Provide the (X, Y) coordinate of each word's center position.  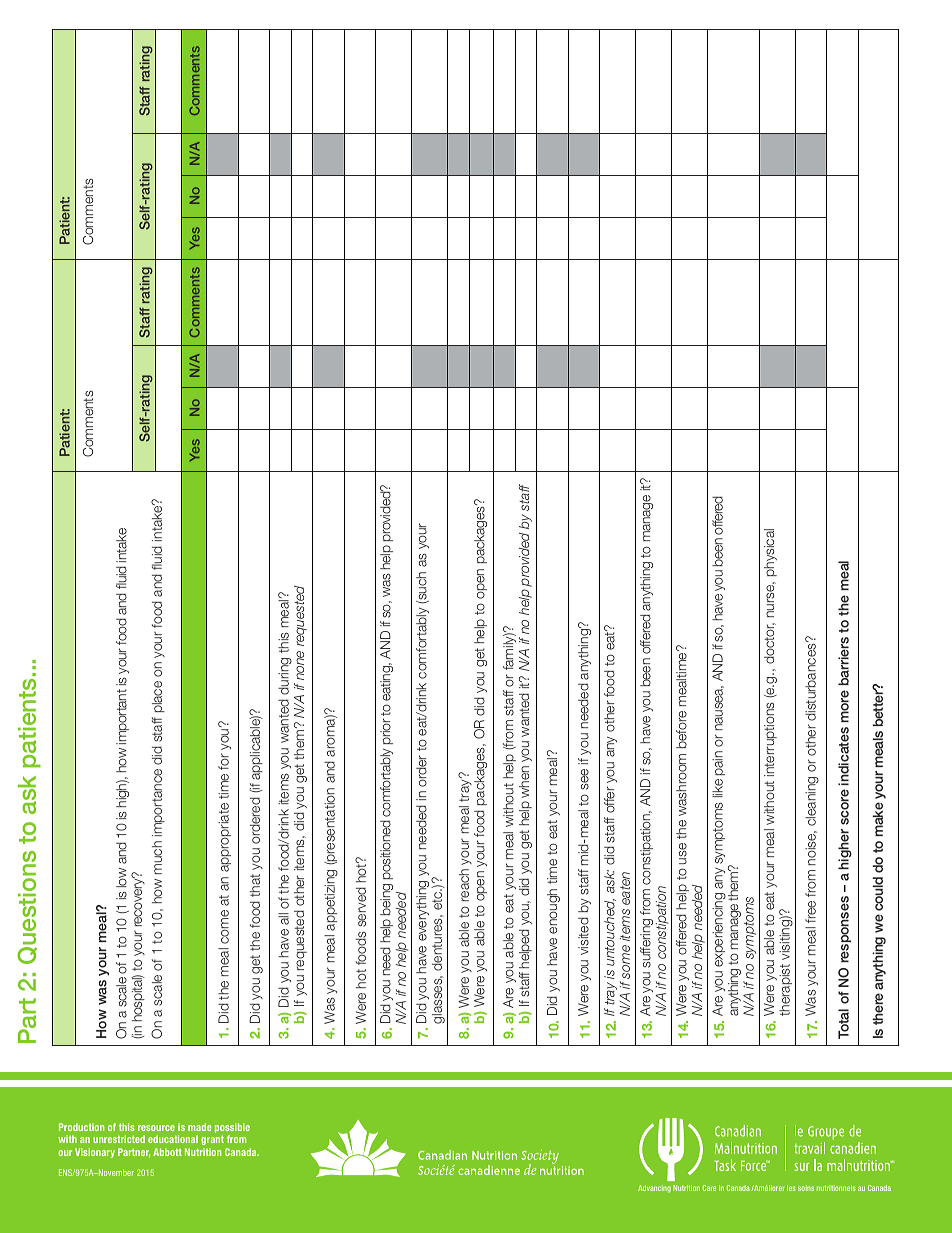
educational (173, 1139)
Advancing (654, 1189)
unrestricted (119, 1139)
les (791, 1188)
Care (709, 1188)
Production (81, 1127)
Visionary (95, 1153)
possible (232, 1128)
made (200, 1127)
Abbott (167, 1152)
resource (156, 1128)
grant (212, 1140)
